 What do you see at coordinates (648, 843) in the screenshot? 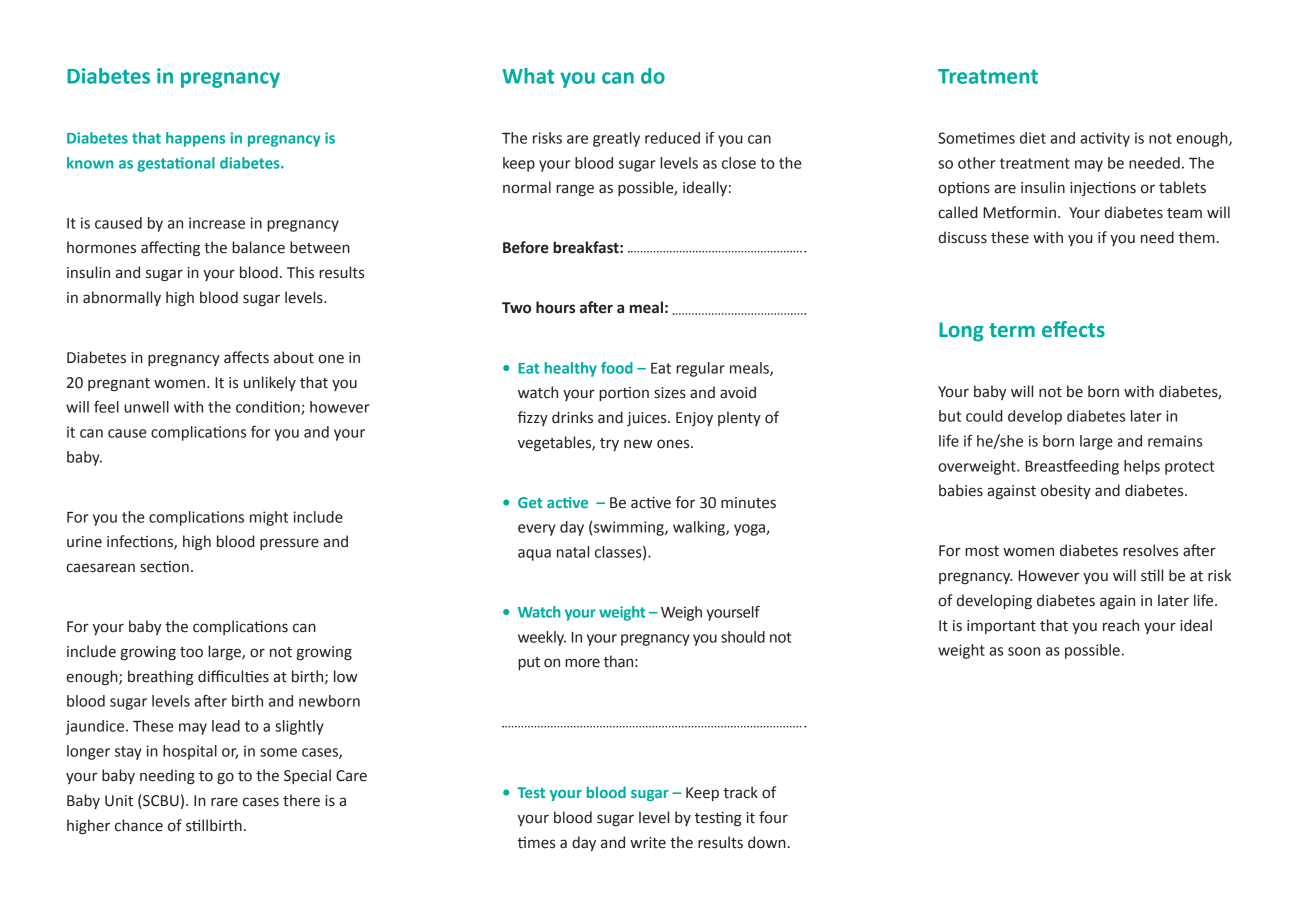
I see `write` at bounding box center [648, 843].
